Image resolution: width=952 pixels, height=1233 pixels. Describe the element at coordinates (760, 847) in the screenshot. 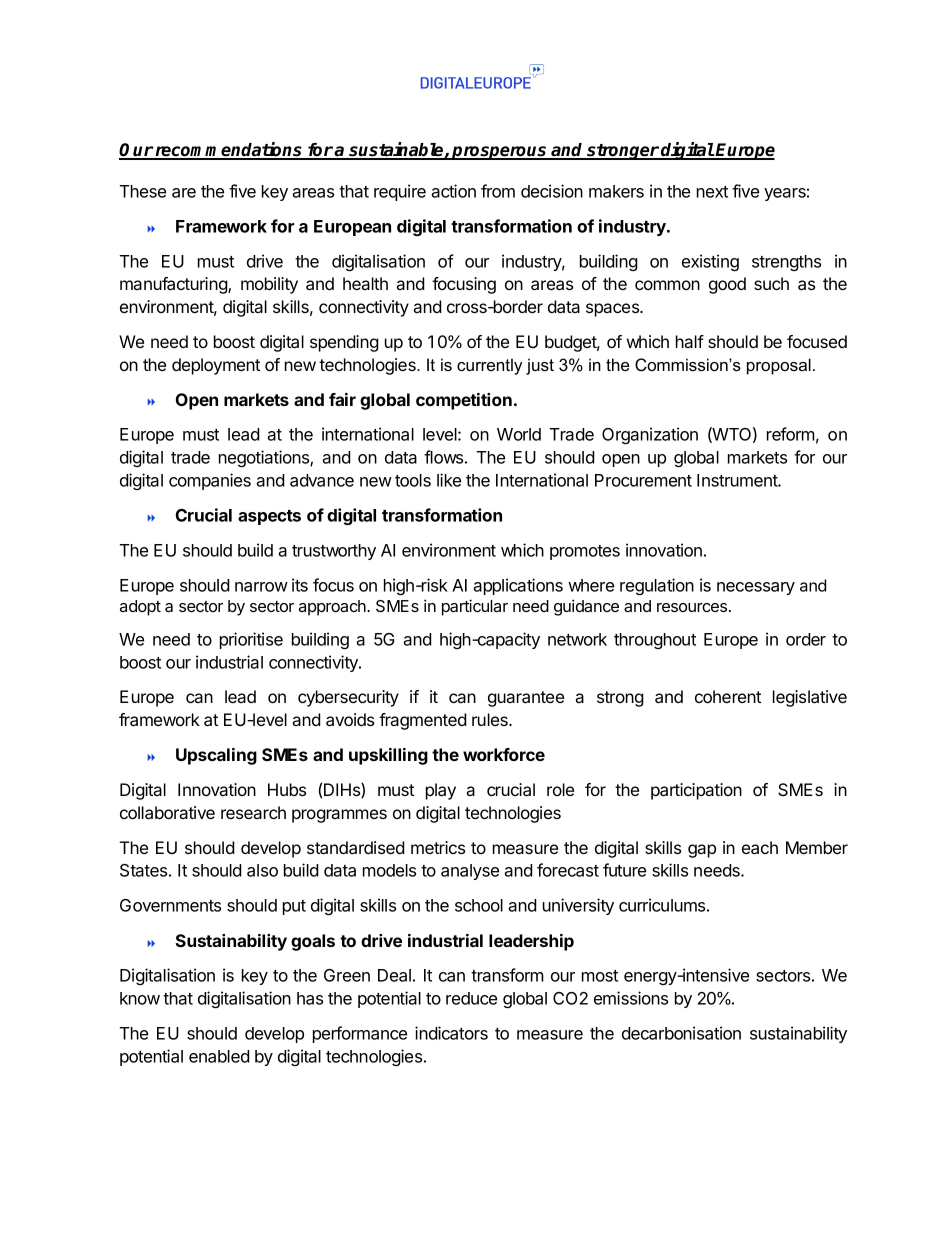

I see `each` at that location.
